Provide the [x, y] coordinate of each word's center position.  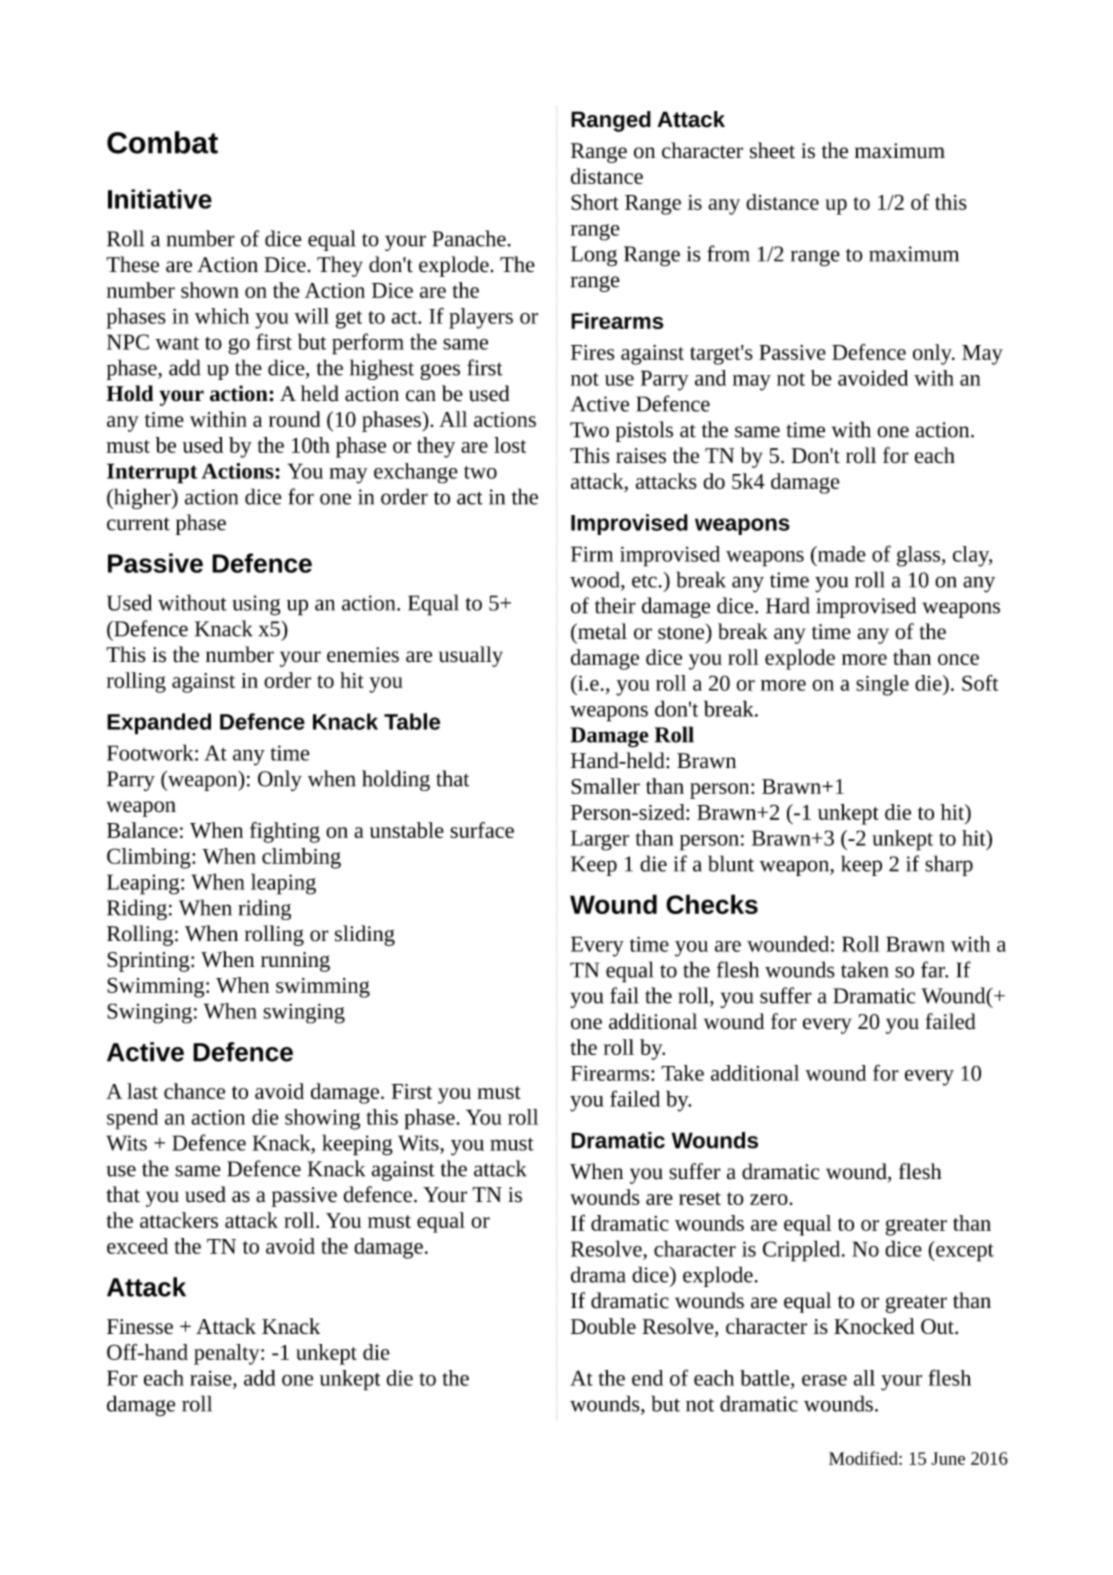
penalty [228, 1354]
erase [824, 1380]
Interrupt [152, 473]
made [841, 554]
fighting [285, 832]
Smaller [605, 786]
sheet [772, 150]
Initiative [160, 199]
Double [603, 1326]
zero [770, 1199]
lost [510, 445]
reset [700, 1198]
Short [595, 202]
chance [194, 1091]
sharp [949, 865]
